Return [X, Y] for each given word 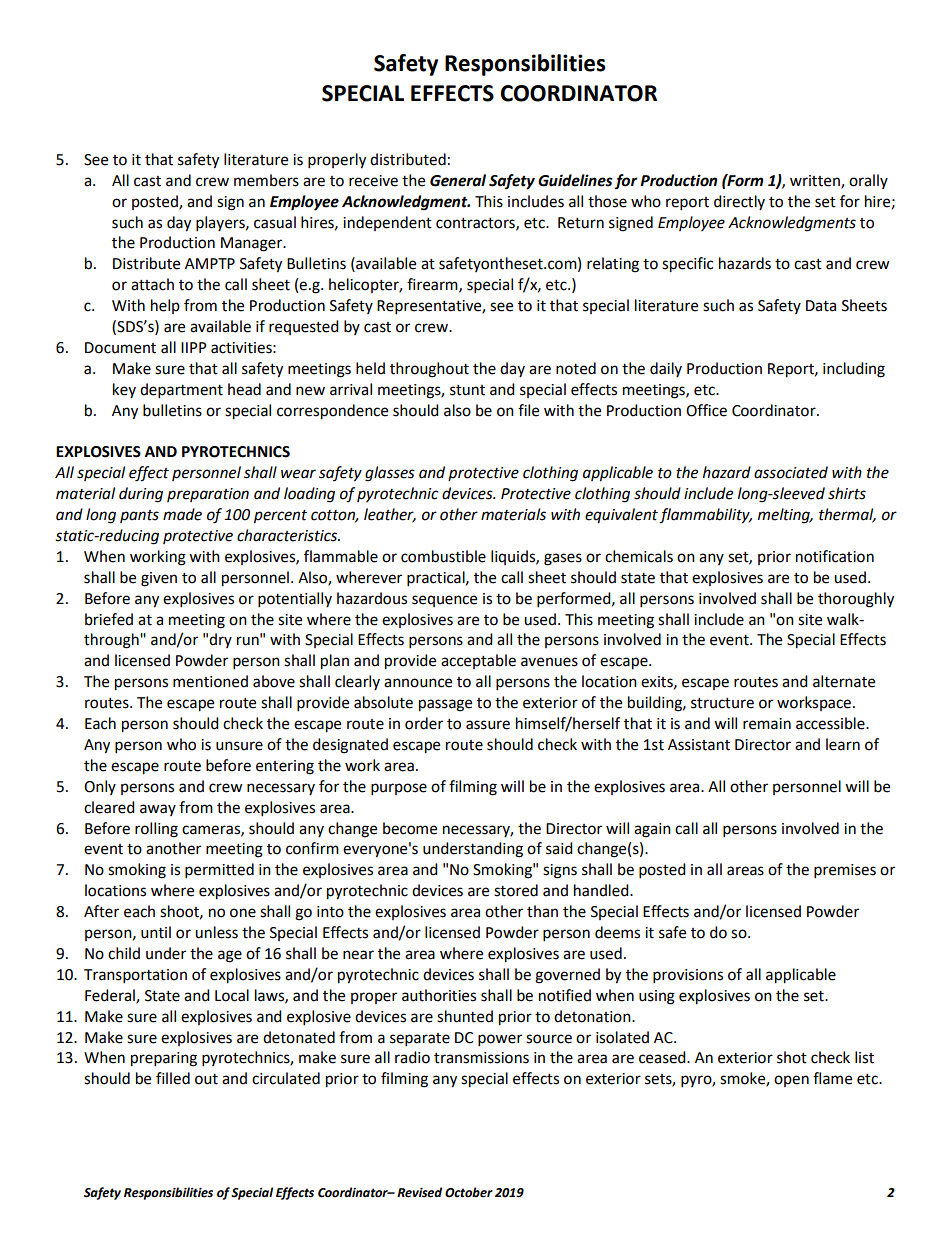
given [159, 579]
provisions [688, 976]
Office [706, 410]
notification [835, 556]
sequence [444, 601]
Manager [253, 244]
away [158, 810]
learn [843, 744]
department [181, 391]
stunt [467, 390]
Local [232, 995]
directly [739, 202]
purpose [399, 789]
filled [173, 1078]
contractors [476, 224]
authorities [439, 995]
